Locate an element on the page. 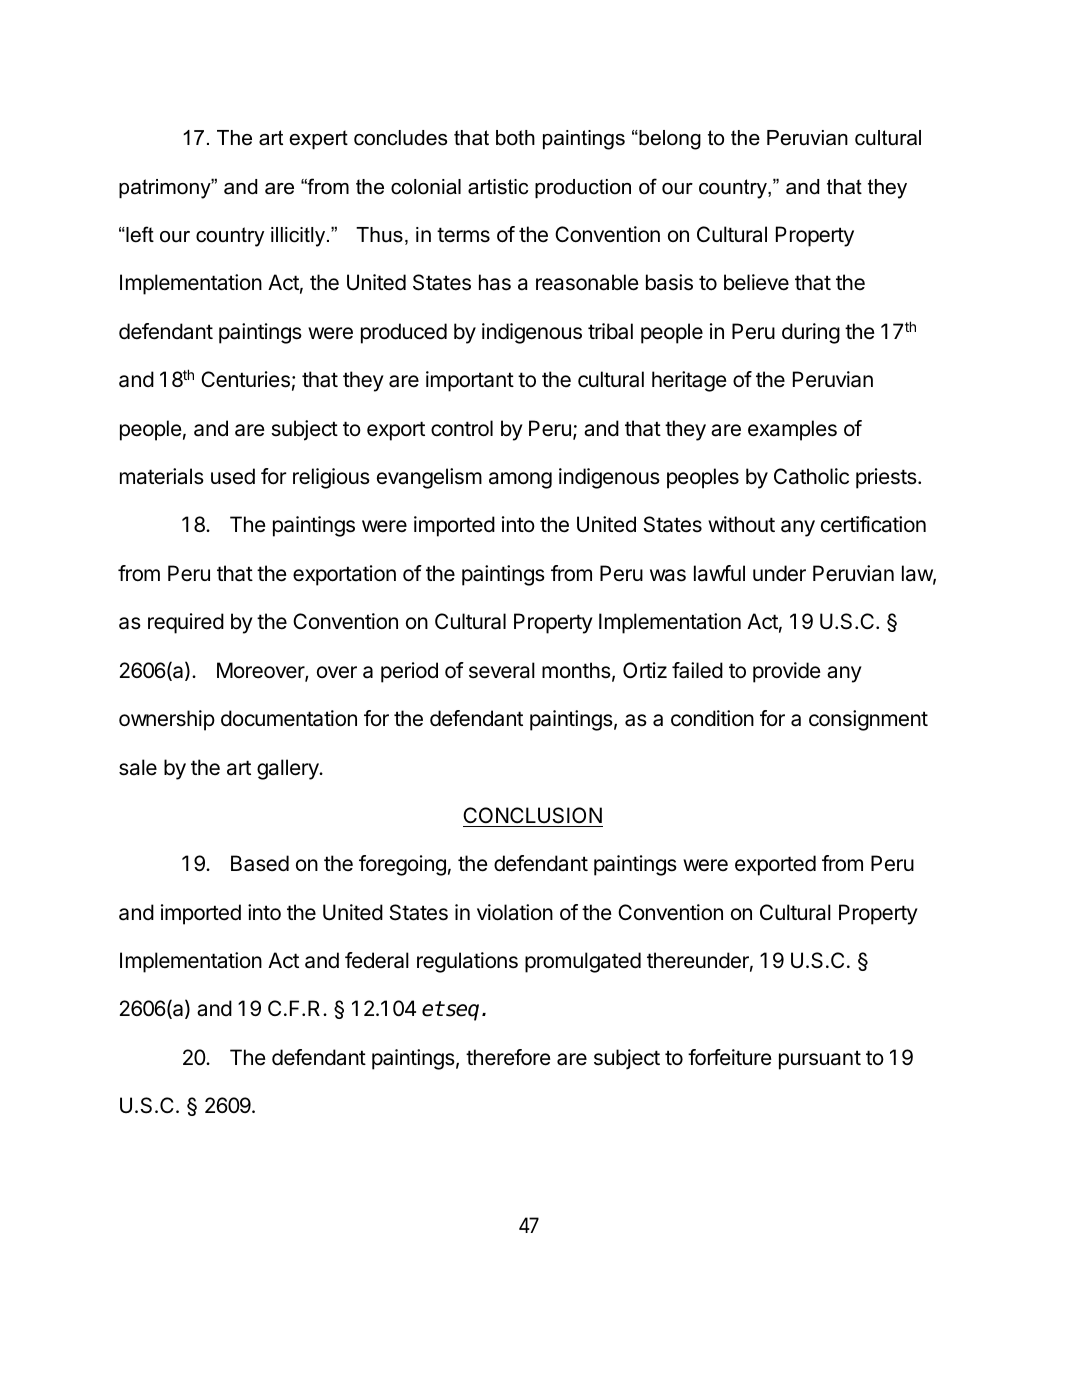  expert is located at coordinates (318, 139).
